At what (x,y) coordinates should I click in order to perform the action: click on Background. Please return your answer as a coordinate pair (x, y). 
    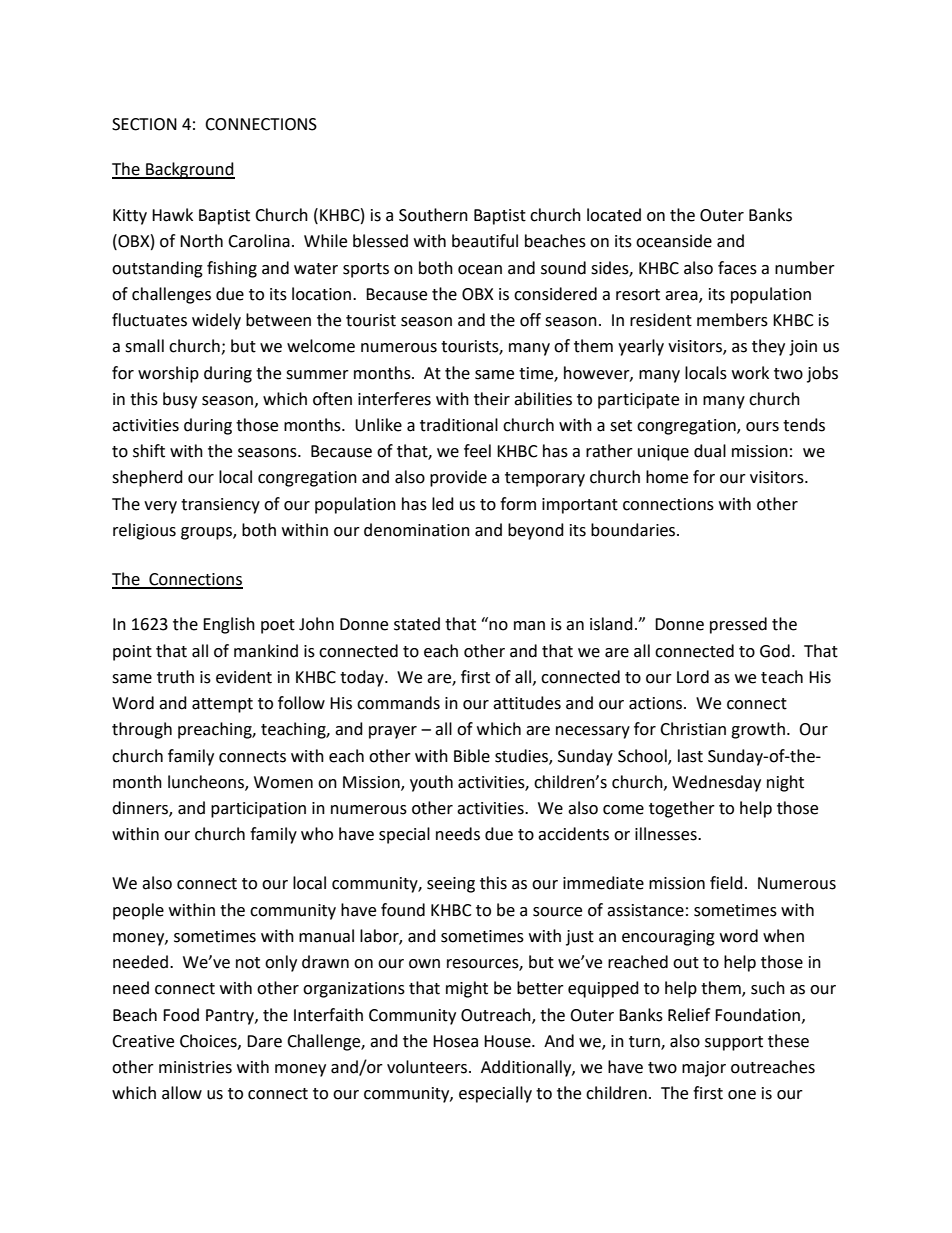
    Looking at the image, I should click on (189, 170).
